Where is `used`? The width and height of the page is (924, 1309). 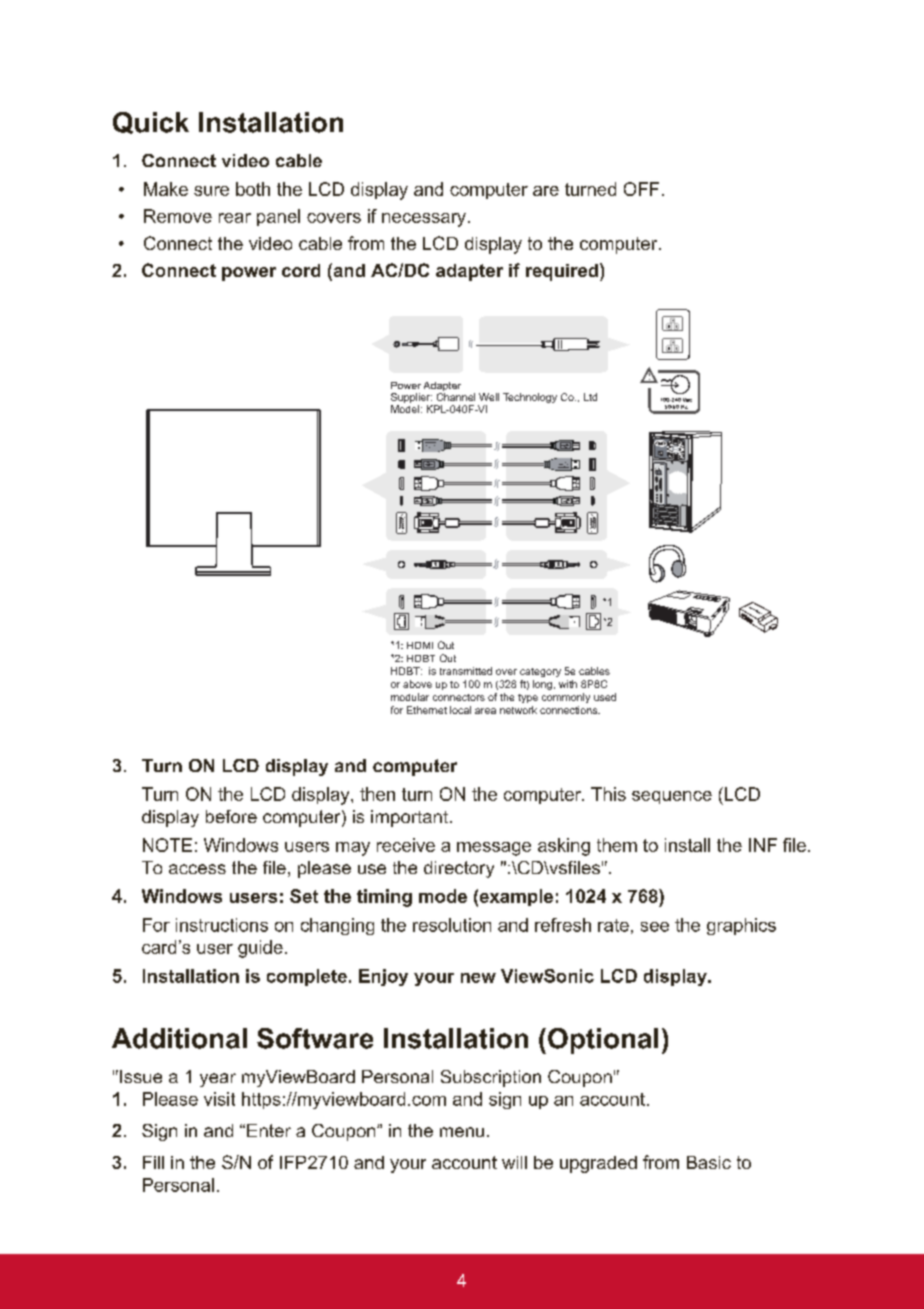 used is located at coordinates (605, 697).
